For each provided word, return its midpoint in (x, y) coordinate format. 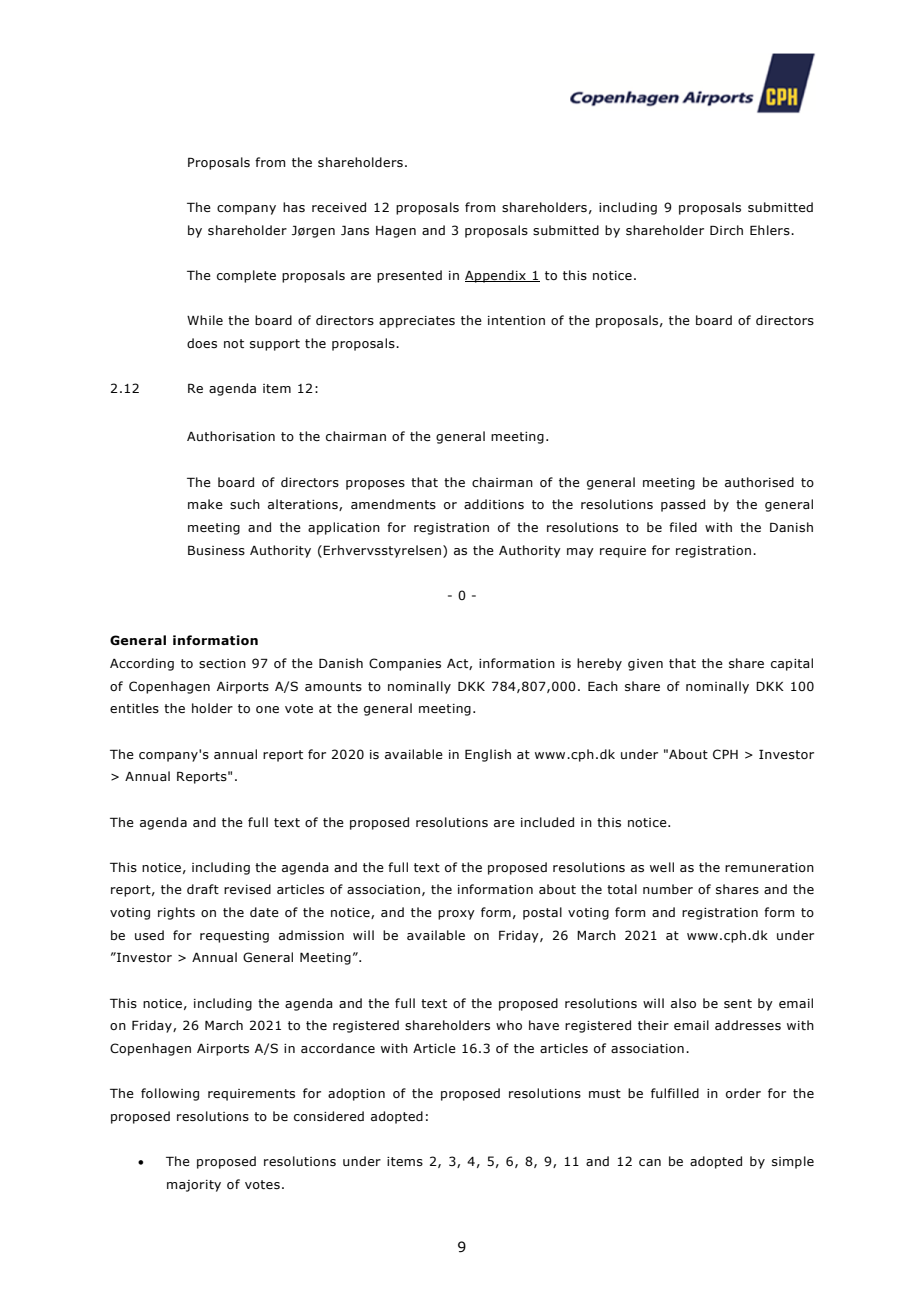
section (222, 663)
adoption (356, 1094)
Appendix (496, 276)
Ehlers (771, 230)
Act (458, 664)
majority (194, 1186)
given (645, 665)
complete (246, 276)
